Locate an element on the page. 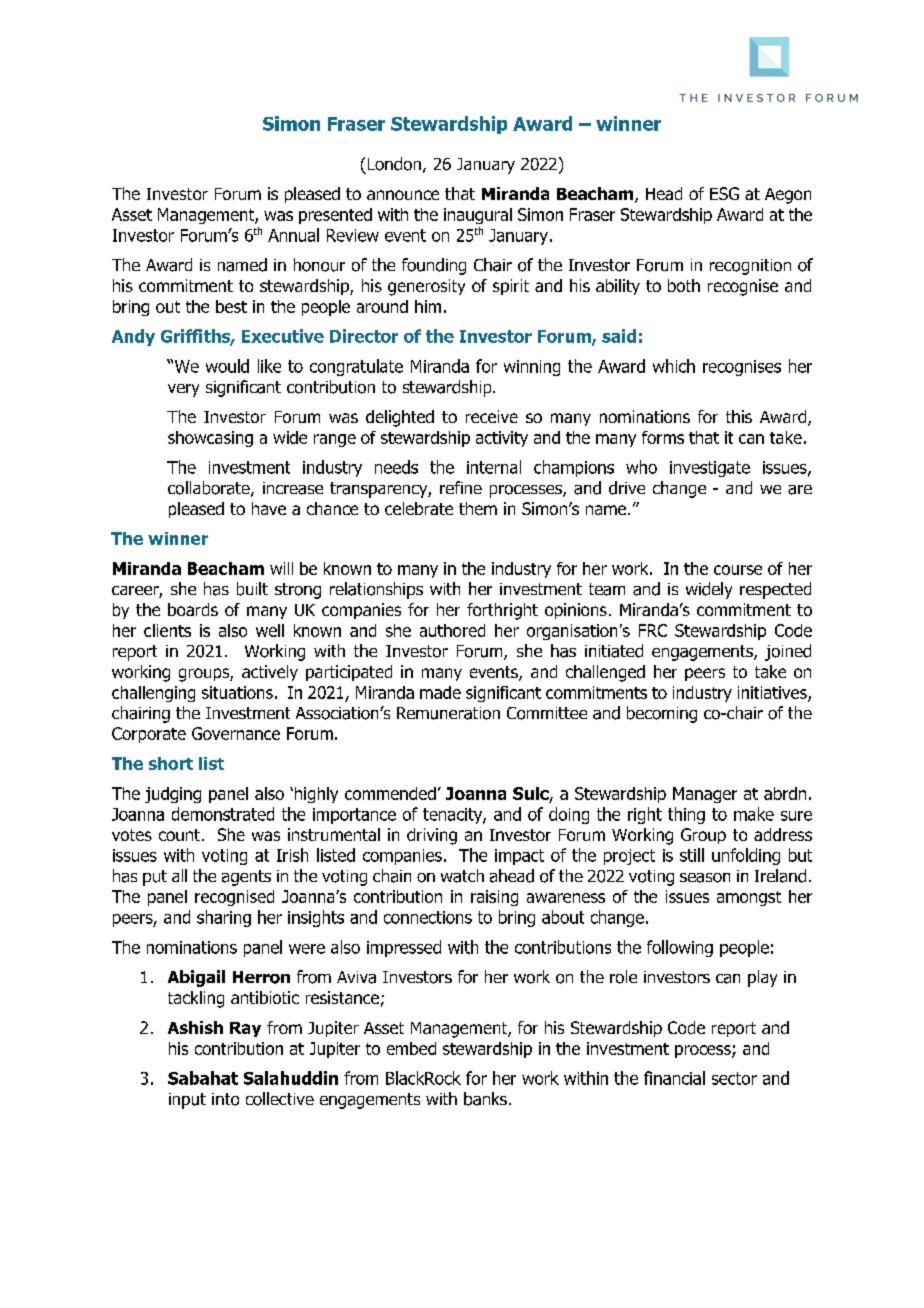 This page has width=924, height=1308. commended is located at coordinates (390, 793).
